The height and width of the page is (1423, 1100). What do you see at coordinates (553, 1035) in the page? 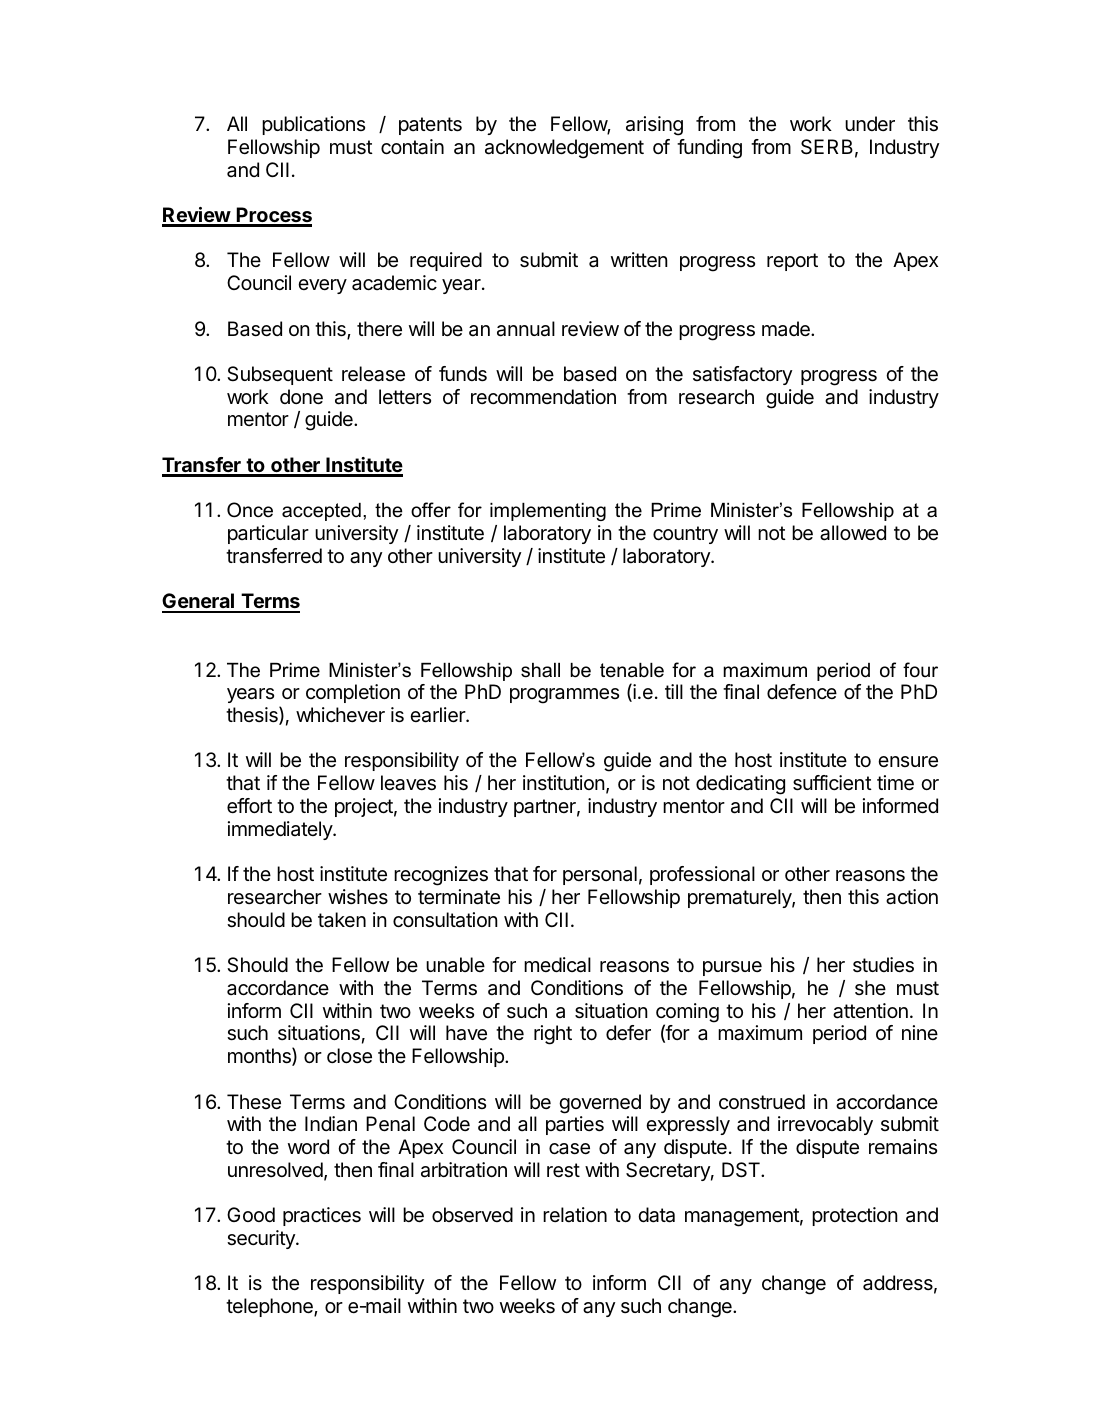
I see `right` at bounding box center [553, 1035].
